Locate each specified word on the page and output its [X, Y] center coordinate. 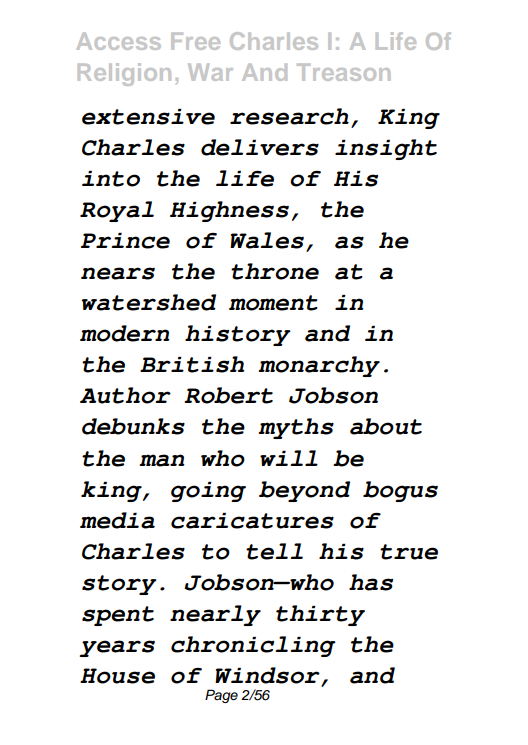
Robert [228, 395]
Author [125, 395]
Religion [124, 74]
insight [386, 149]
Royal [117, 211]
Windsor [268, 676]
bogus [400, 491]
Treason [343, 72]
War [210, 72]
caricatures [252, 521]
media [117, 520]
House [117, 676]
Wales [267, 240]
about [386, 426]
